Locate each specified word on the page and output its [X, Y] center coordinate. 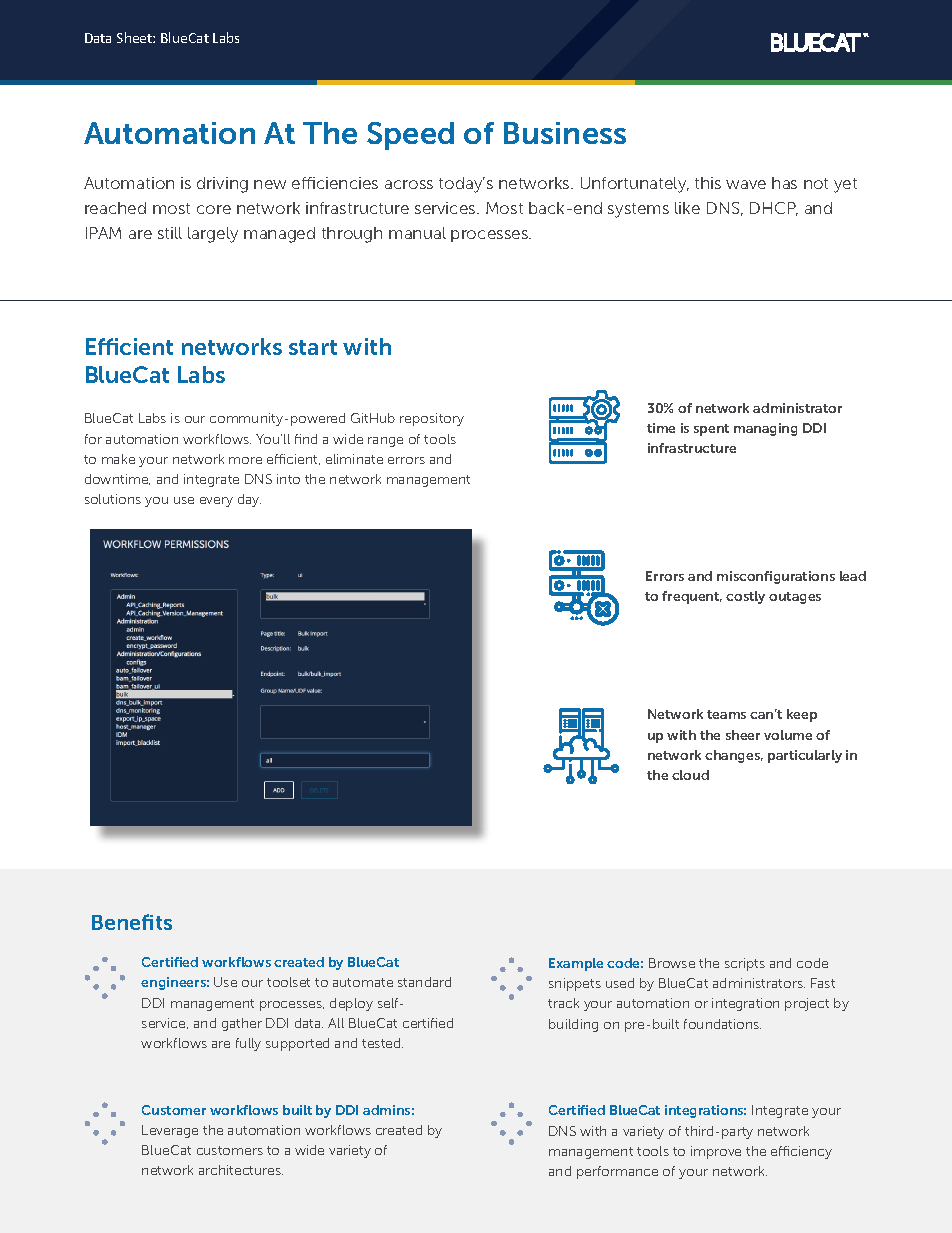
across [409, 184]
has [784, 183]
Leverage [170, 1131]
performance [617, 1172]
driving [222, 185]
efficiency [801, 1152]
